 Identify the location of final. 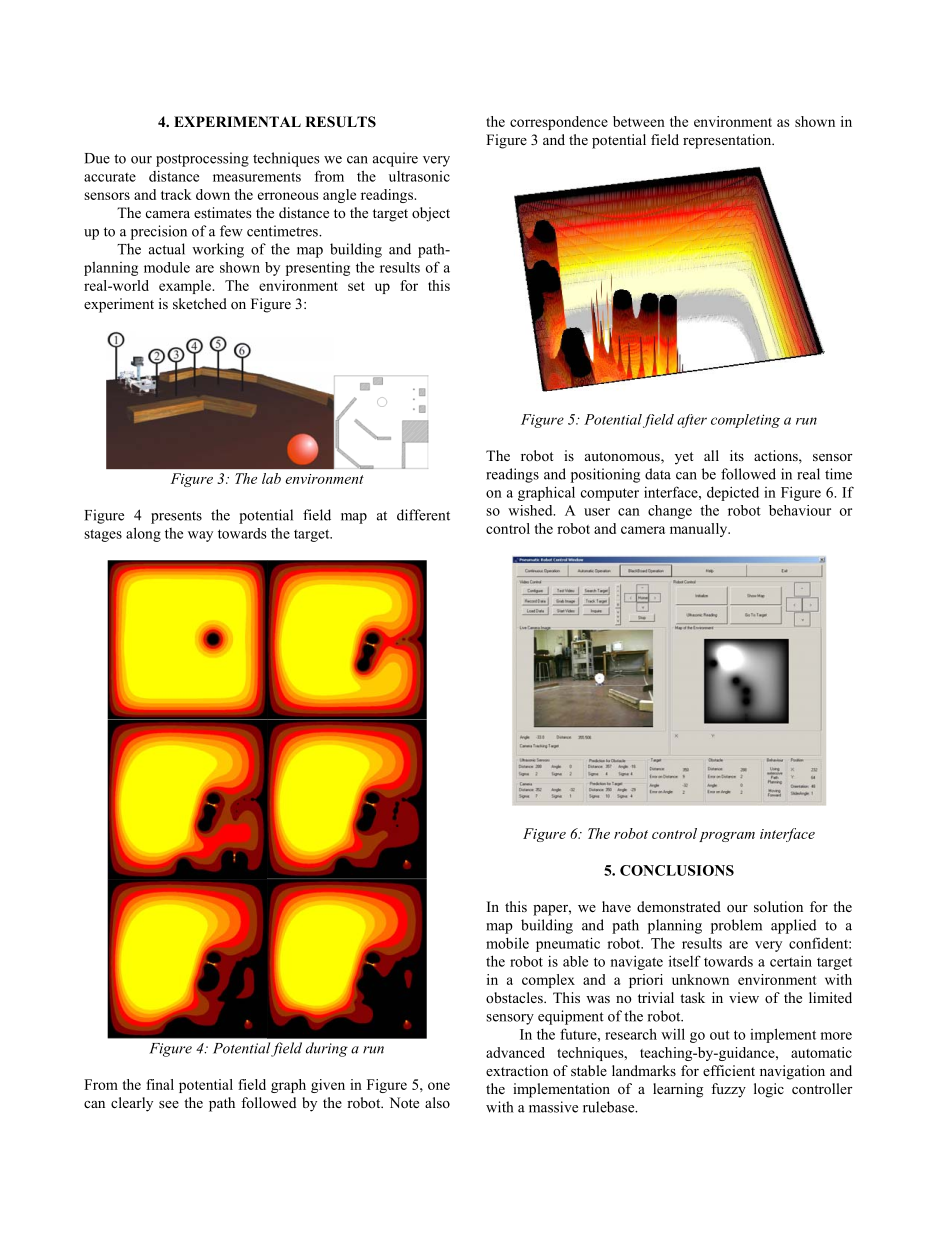
(160, 1084).
